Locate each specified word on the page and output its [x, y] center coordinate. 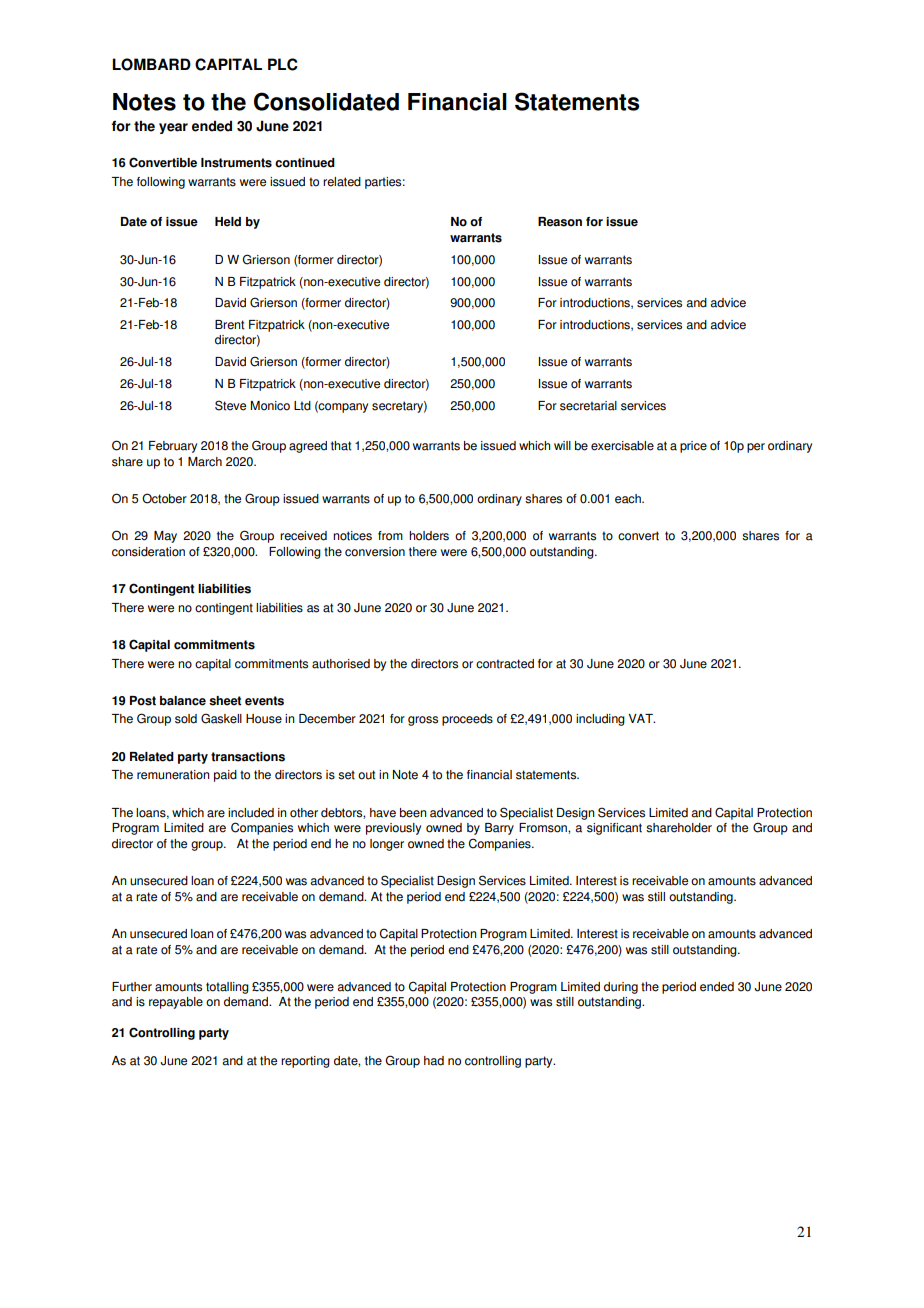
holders [429, 536]
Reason [560, 222]
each [629, 499]
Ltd [302, 406]
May [165, 537]
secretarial [588, 406]
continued [305, 163]
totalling [227, 988]
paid [225, 776]
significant [614, 829]
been [413, 813]
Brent [229, 325]
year [173, 128]
